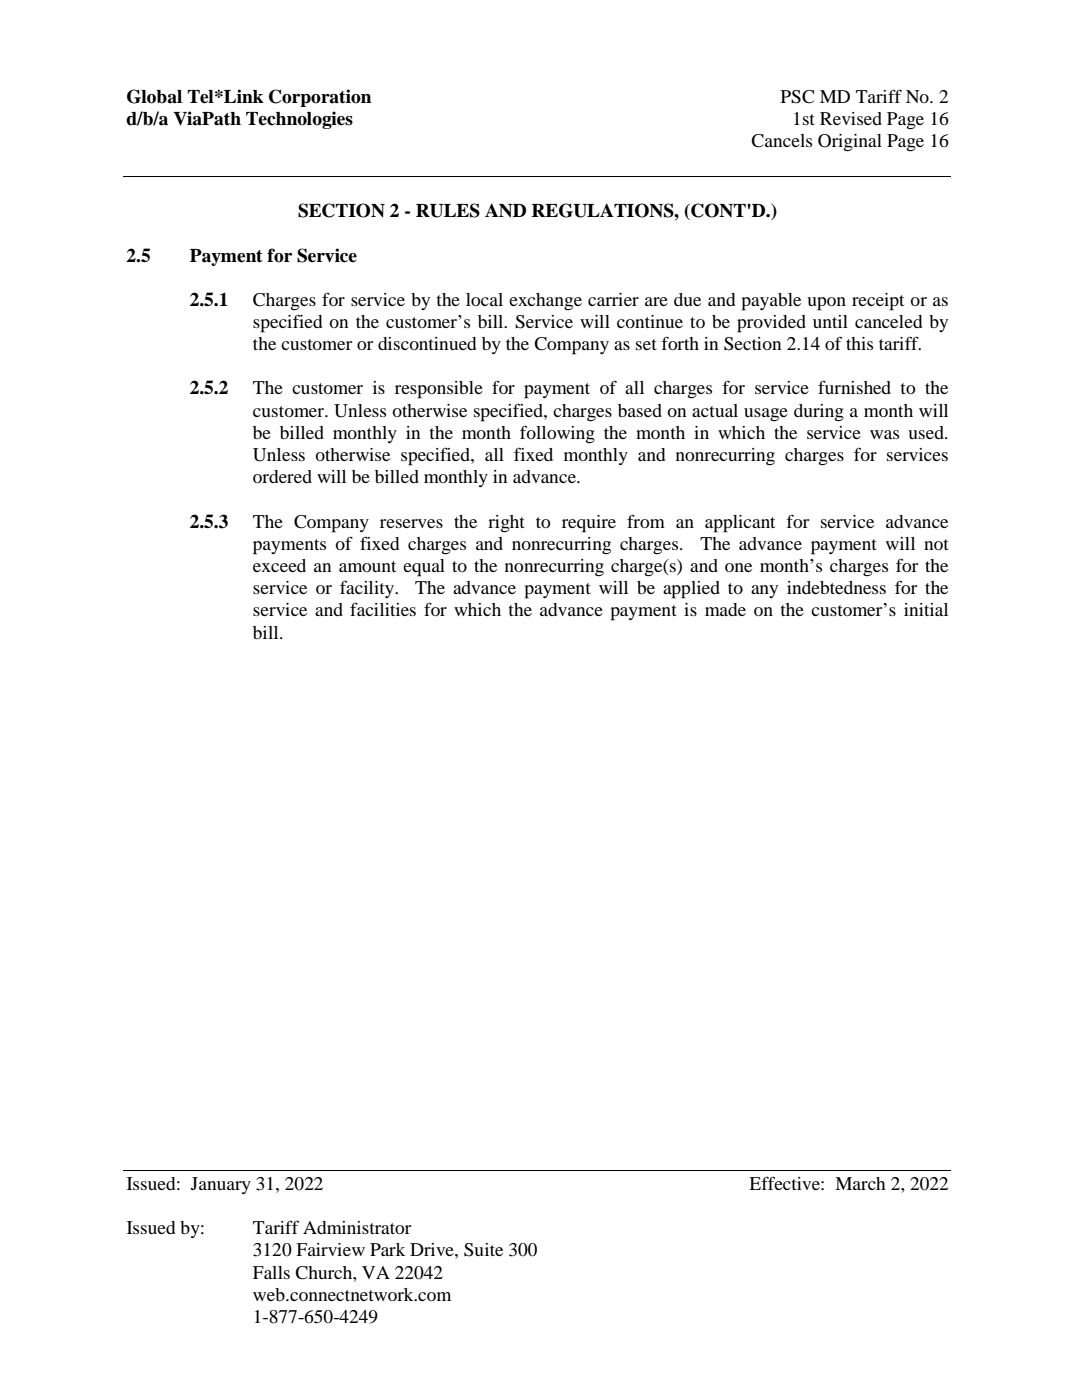 The width and height of the screenshot is (1075, 1391). Describe the element at coordinates (271, 1272) in the screenshot. I see `Falls` at that location.
